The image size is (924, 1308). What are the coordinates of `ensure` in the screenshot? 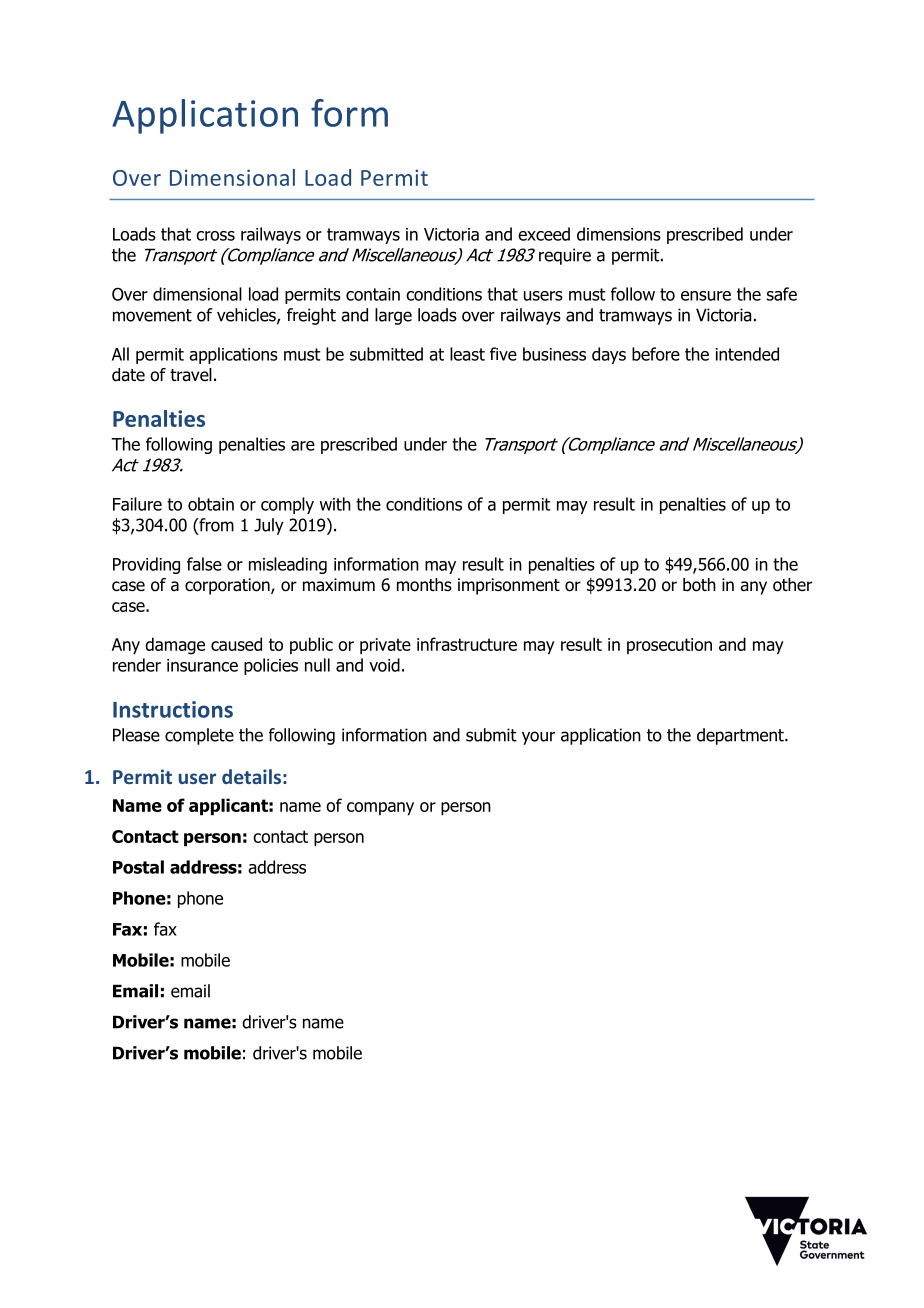 It's located at (706, 296).
